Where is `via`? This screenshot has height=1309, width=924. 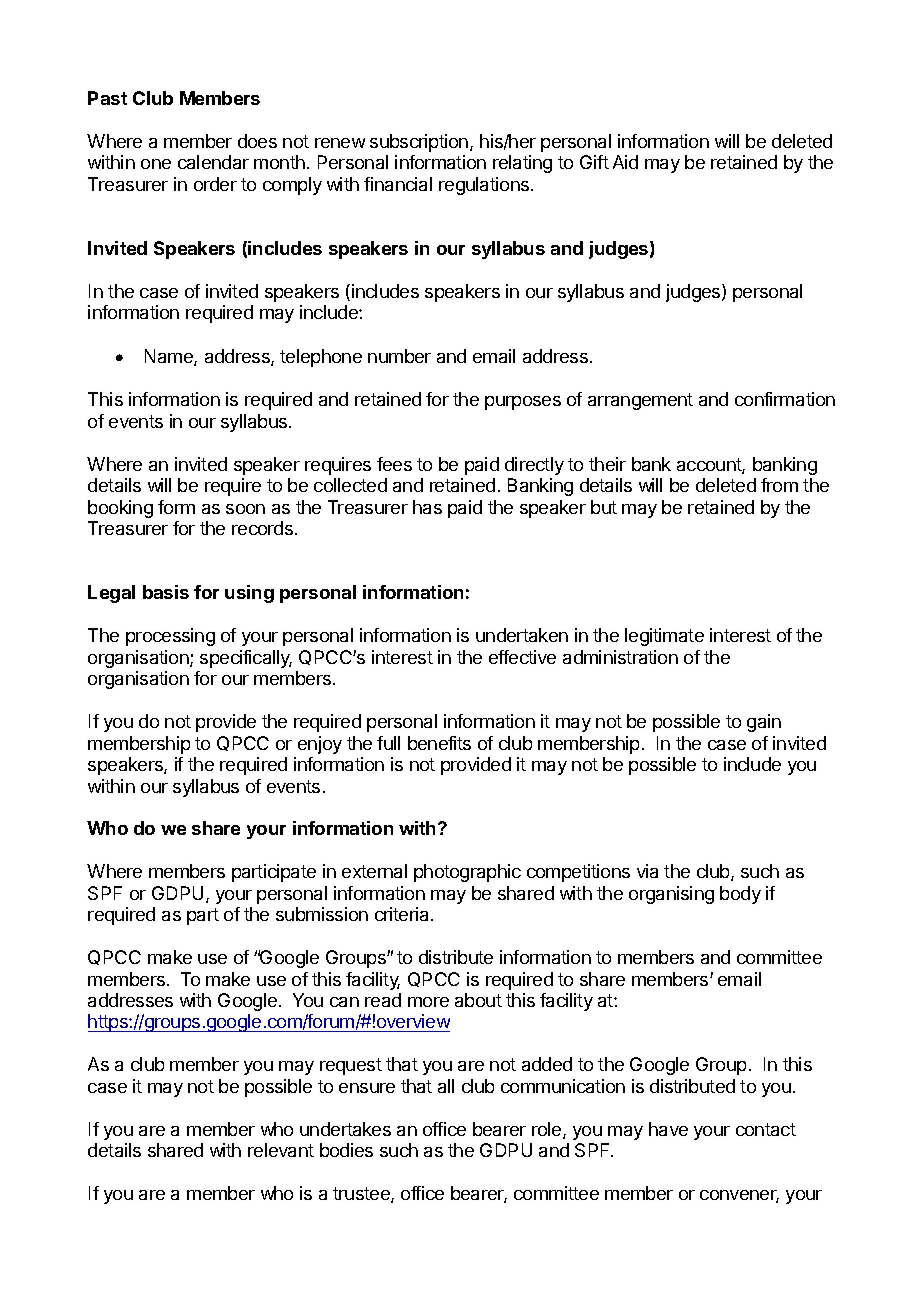
via is located at coordinates (647, 871).
